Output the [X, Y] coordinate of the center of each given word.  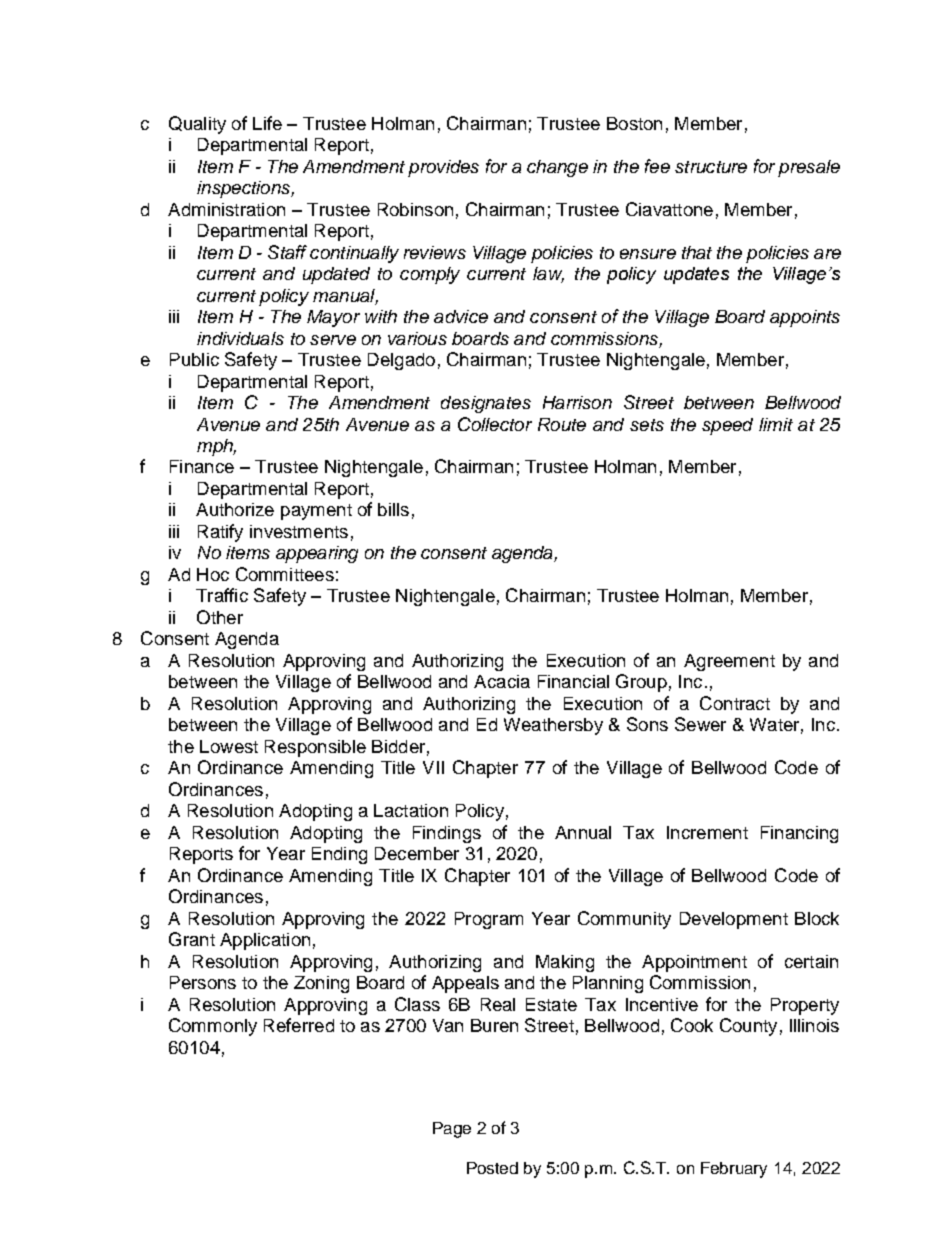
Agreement [729, 662]
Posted [492, 1168]
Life [267, 123]
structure [711, 167]
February [734, 1170]
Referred [299, 1025]
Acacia [502, 681]
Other [220, 617]
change [557, 168]
